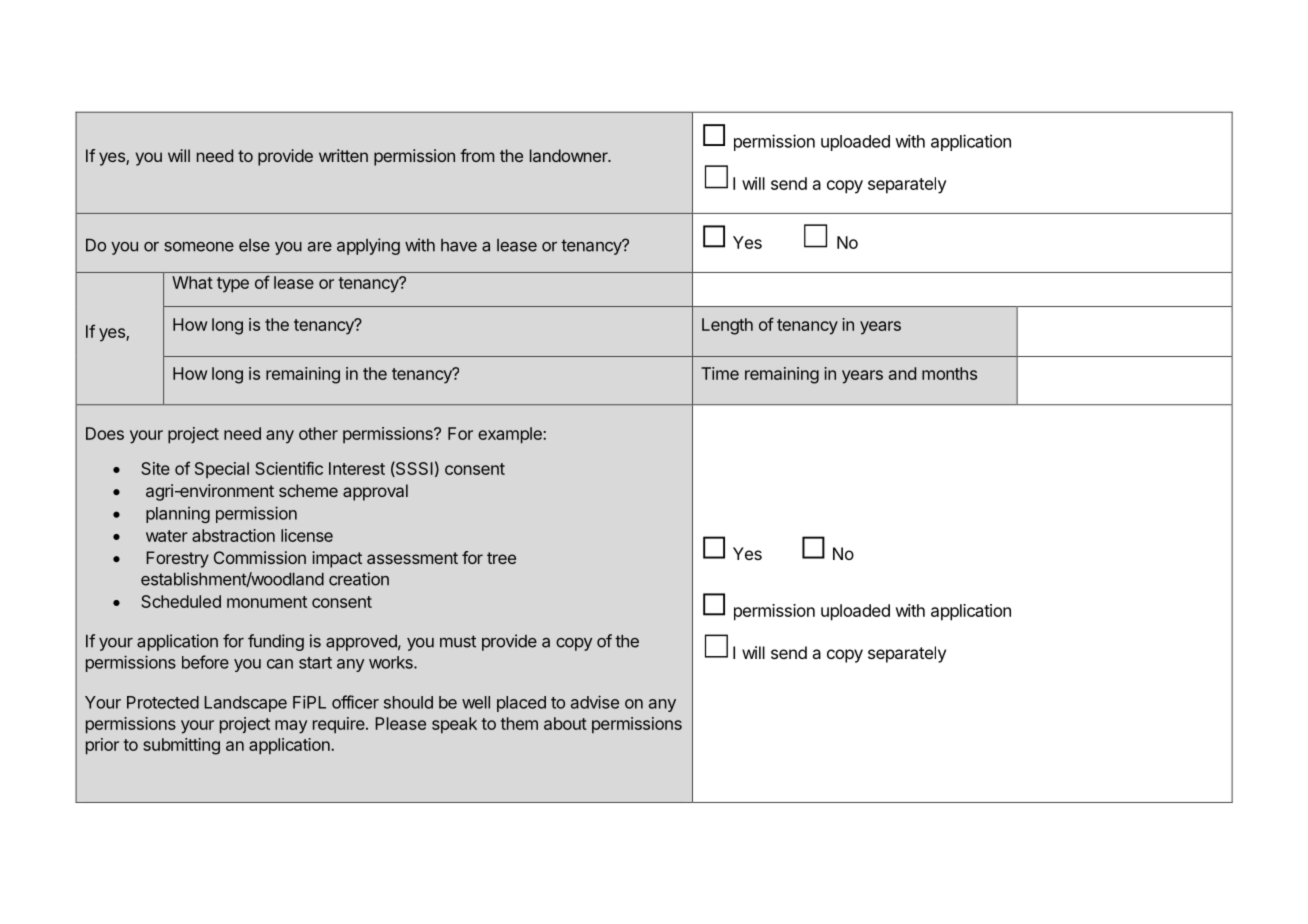  What do you see at coordinates (949, 373) in the screenshot?
I see `months` at bounding box center [949, 373].
